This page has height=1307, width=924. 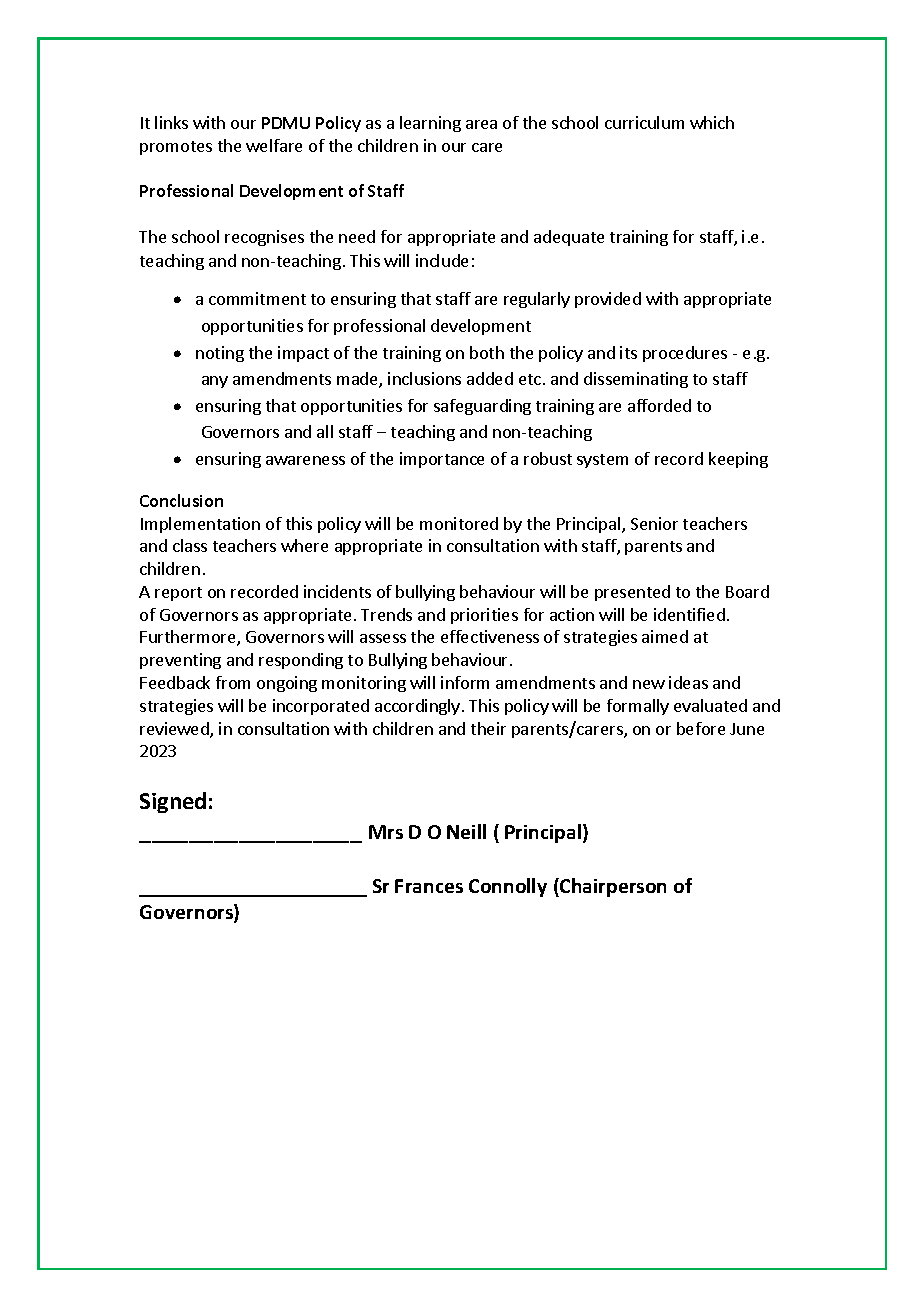 I want to click on Senior, so click(x=654, y=523).
